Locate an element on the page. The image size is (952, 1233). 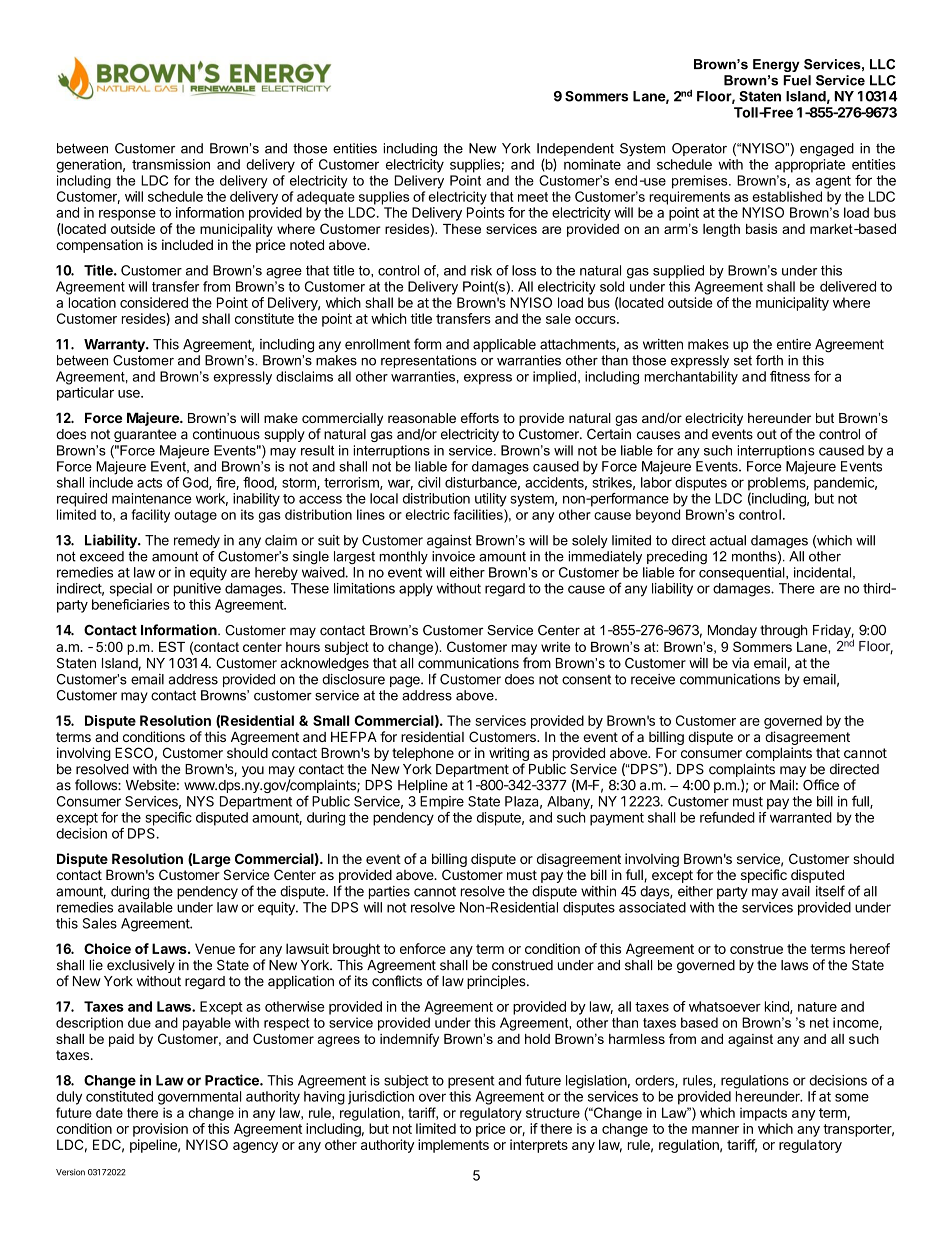
itself is located at coordinates (830, 891).
